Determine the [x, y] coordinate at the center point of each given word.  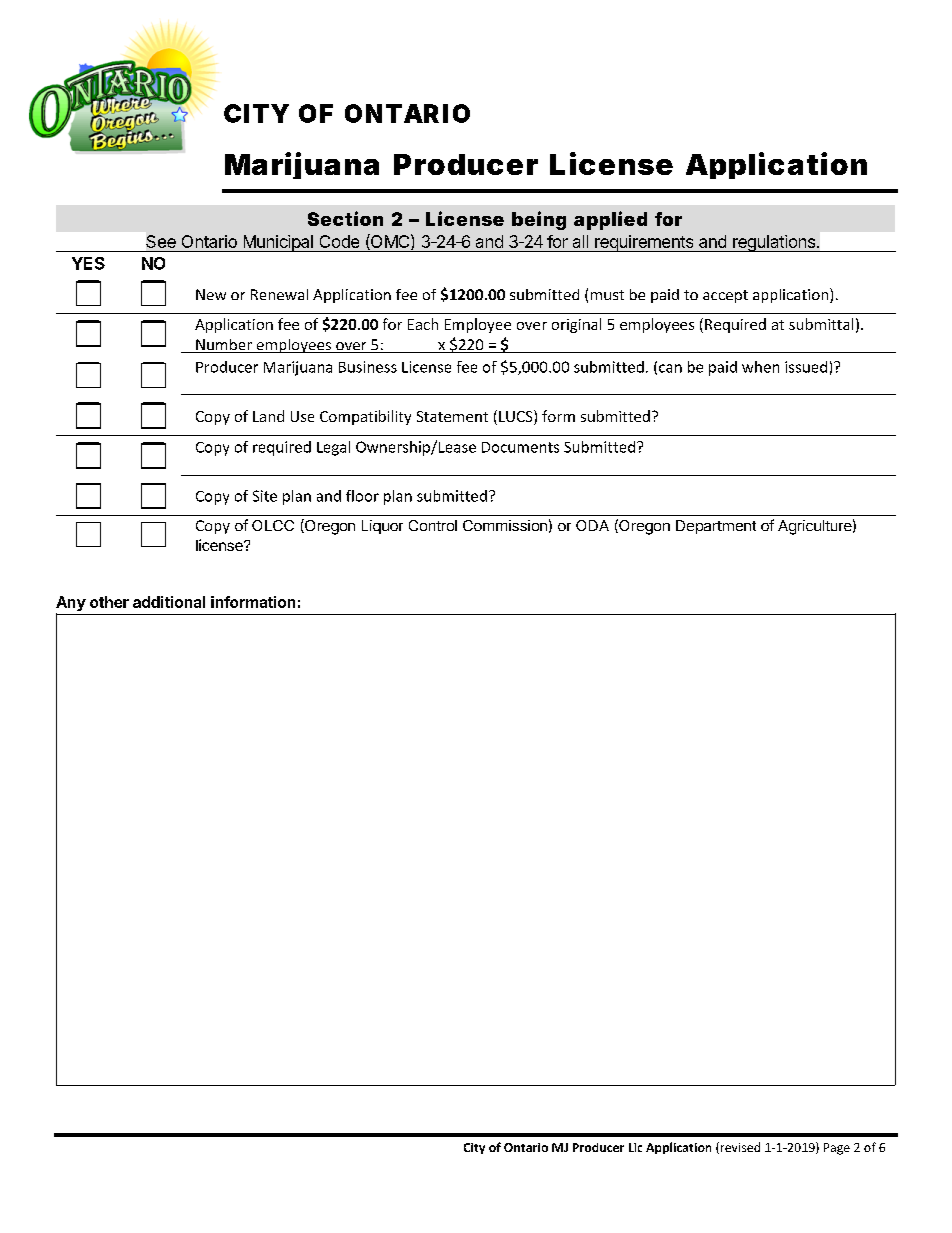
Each [423, 324]
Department [716, 527]
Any [71, 603]
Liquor [382, 527]
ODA [592, 525]
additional [169, 602]
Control [433, 525]
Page [837, 1149]
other [109, 602]
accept [725, 296]
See [161, 241]
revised [739, 1148]
